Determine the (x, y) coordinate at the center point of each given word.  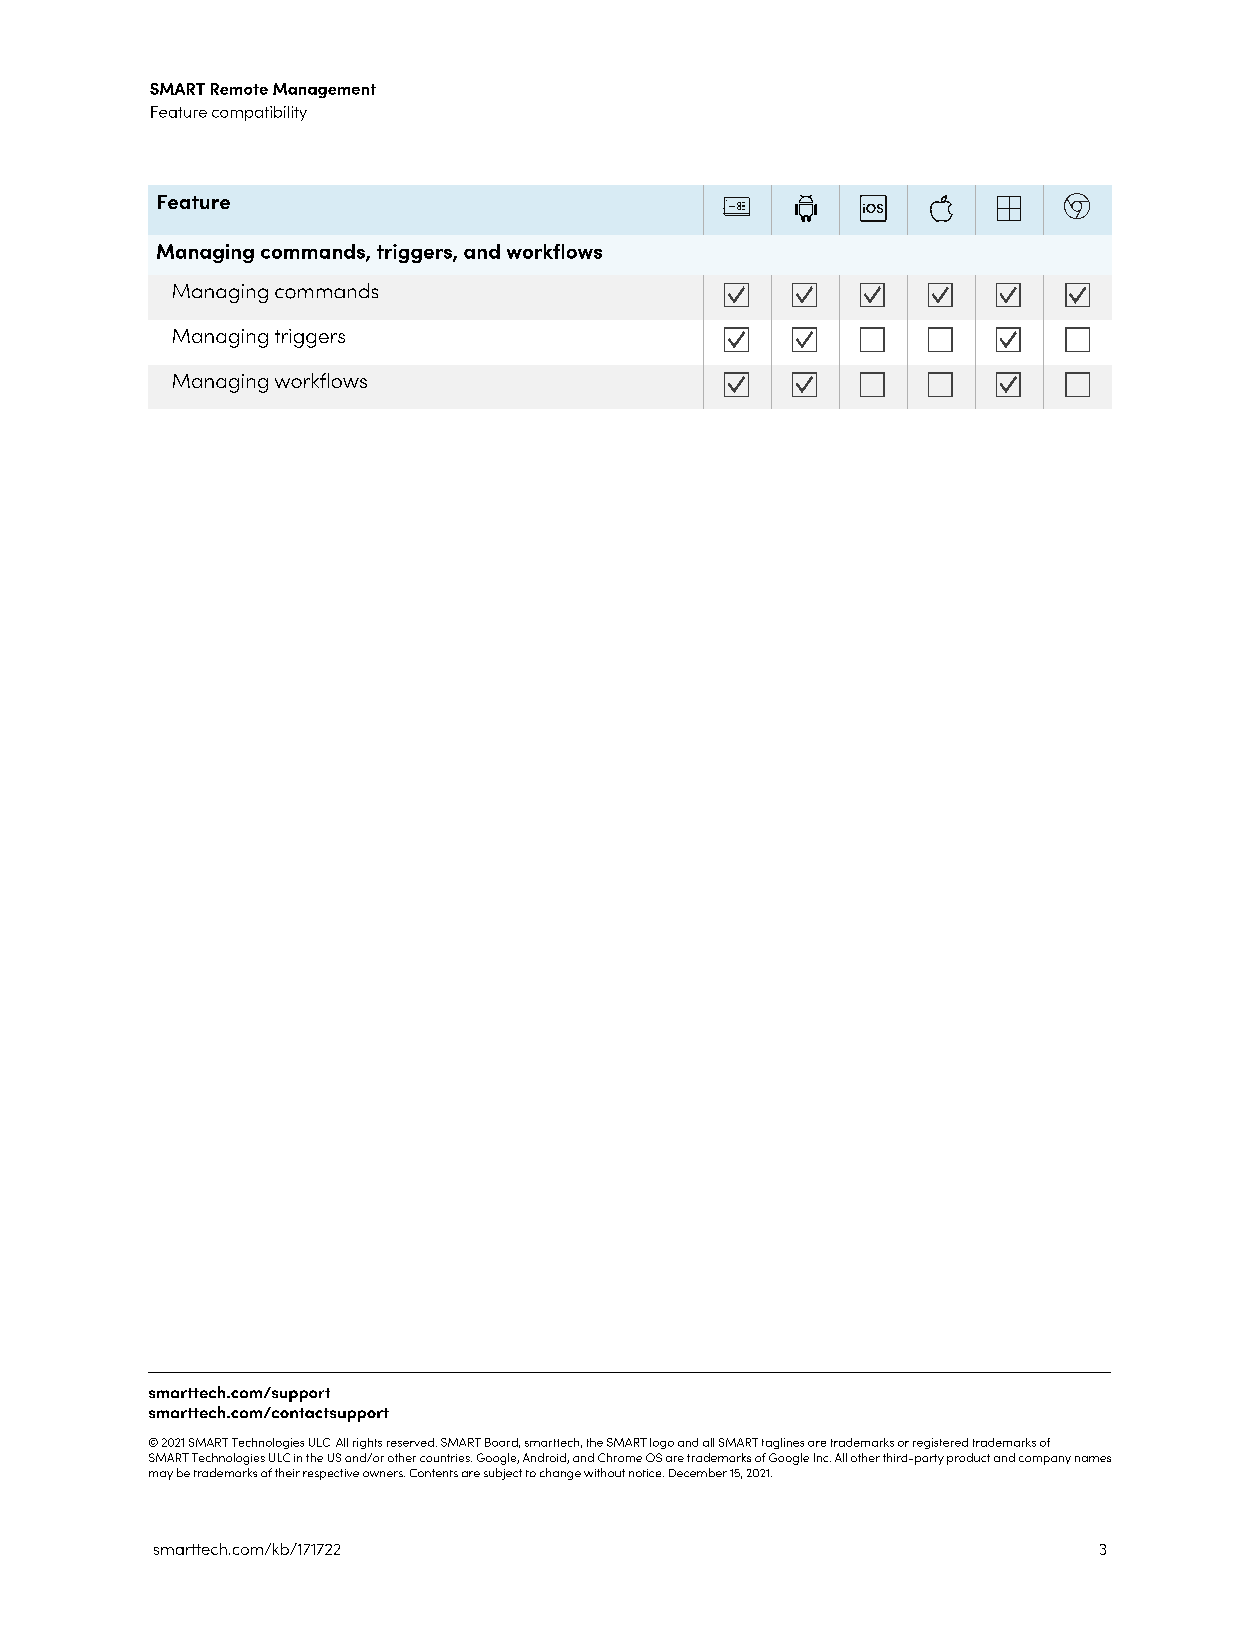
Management (324, 90)
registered (940, 1443)
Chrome (620, 1457)
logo (662, 1443)
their (287, 1472)
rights (367, 1443)
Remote (239, 89)
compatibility (259, 113)
